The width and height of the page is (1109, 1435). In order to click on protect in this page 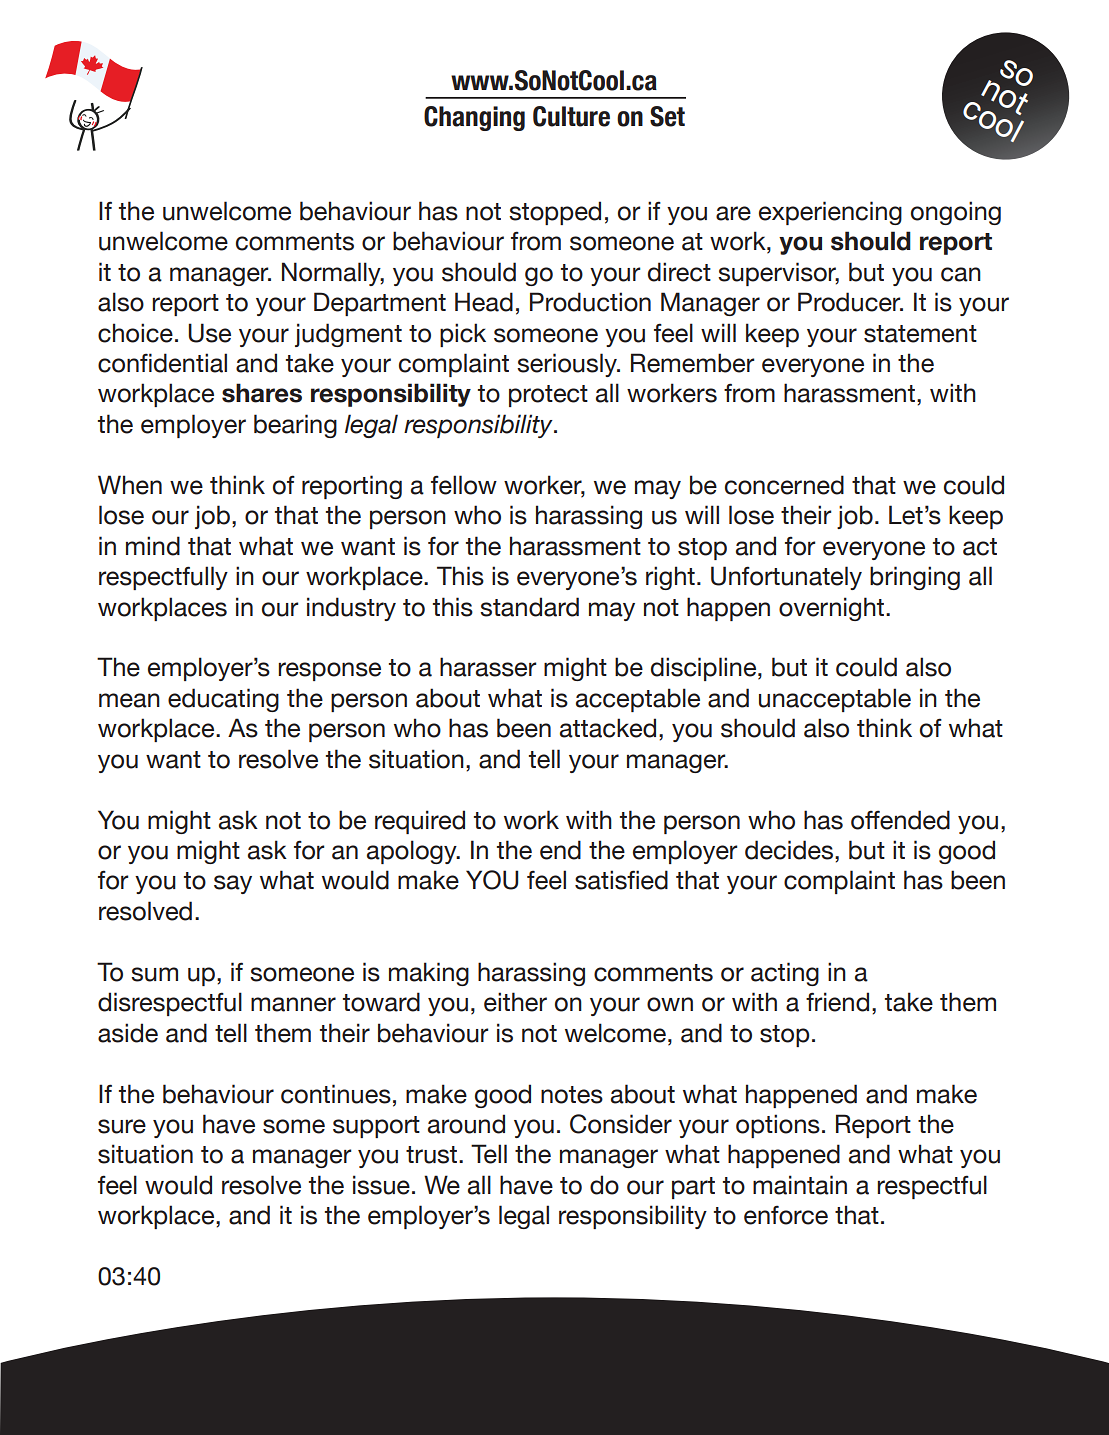, I will do `click(548, 396)`.
